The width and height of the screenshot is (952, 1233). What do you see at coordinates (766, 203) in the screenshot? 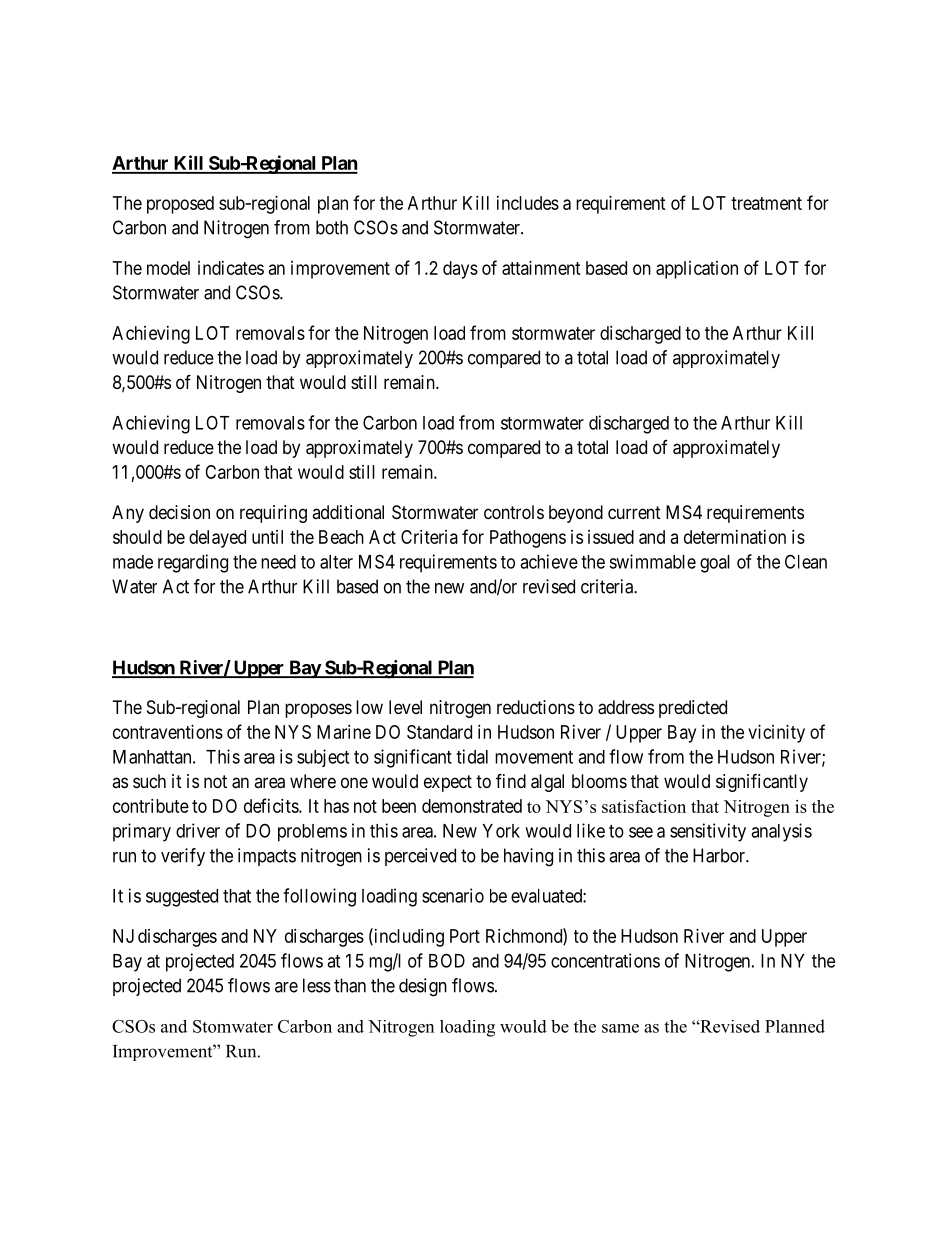
I see `treatment` at bounding box center [766, 203].
